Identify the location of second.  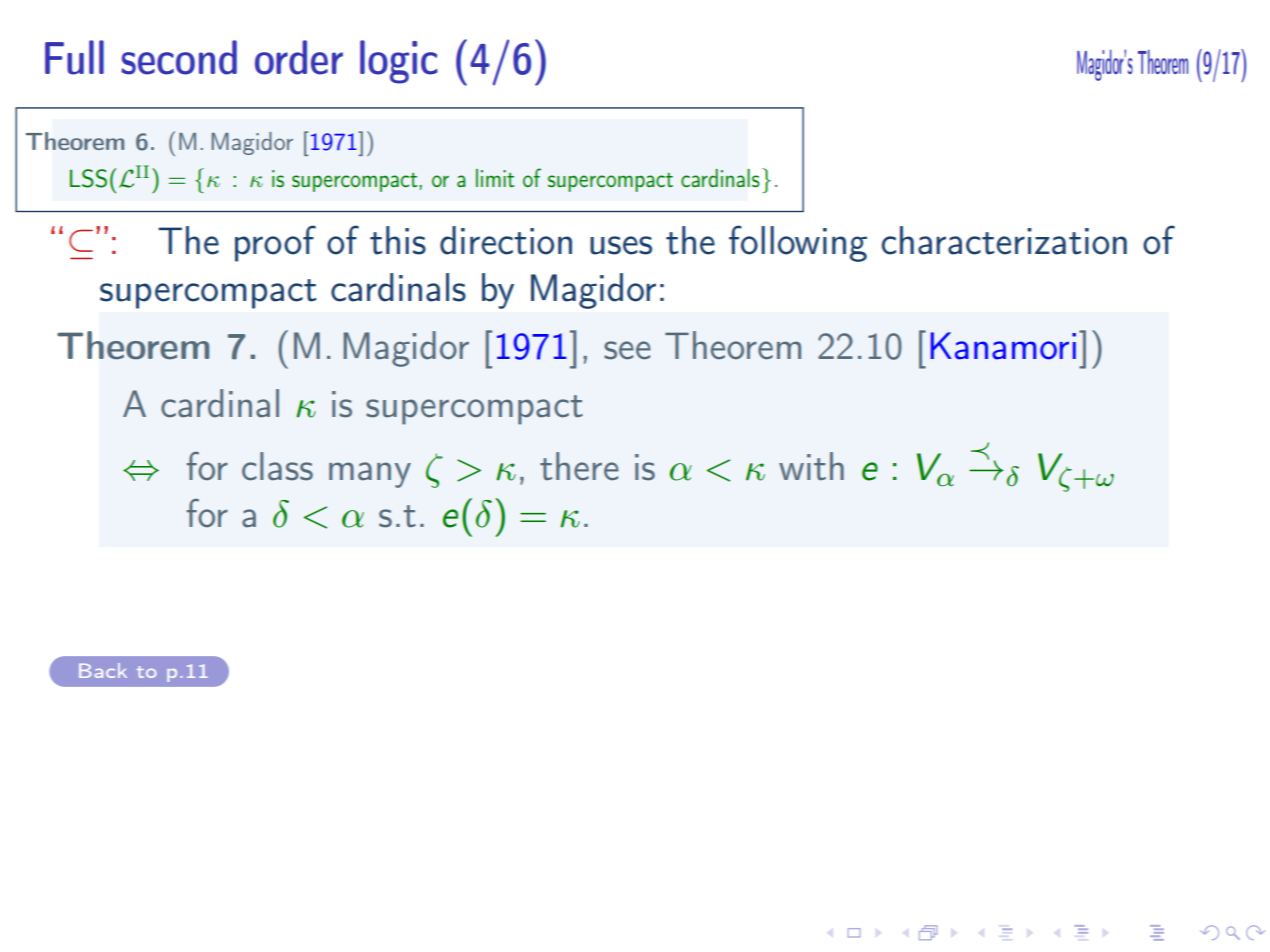
(179, 57).
